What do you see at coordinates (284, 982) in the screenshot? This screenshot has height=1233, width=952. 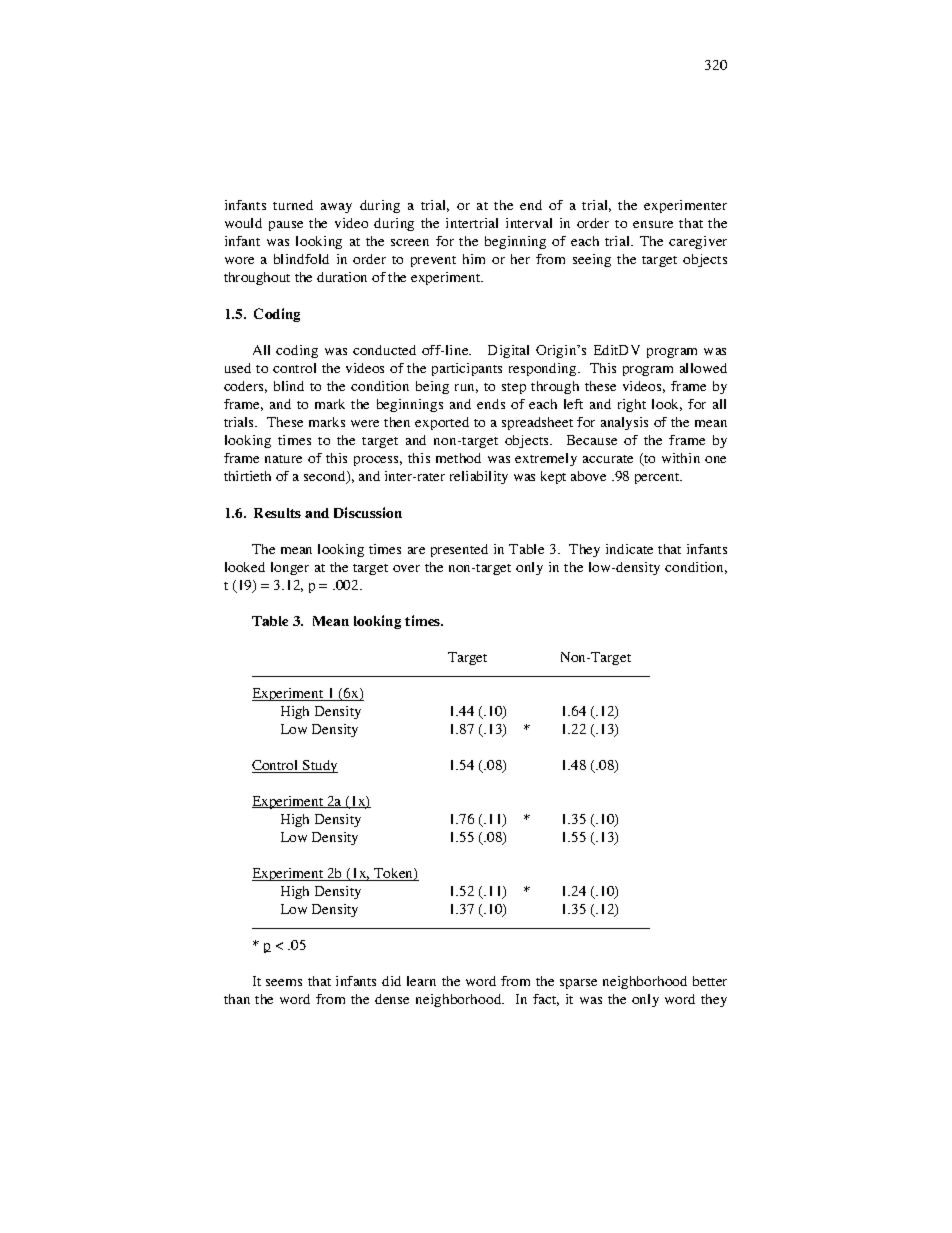 I see `seems` at bounding box center [284, 982].
